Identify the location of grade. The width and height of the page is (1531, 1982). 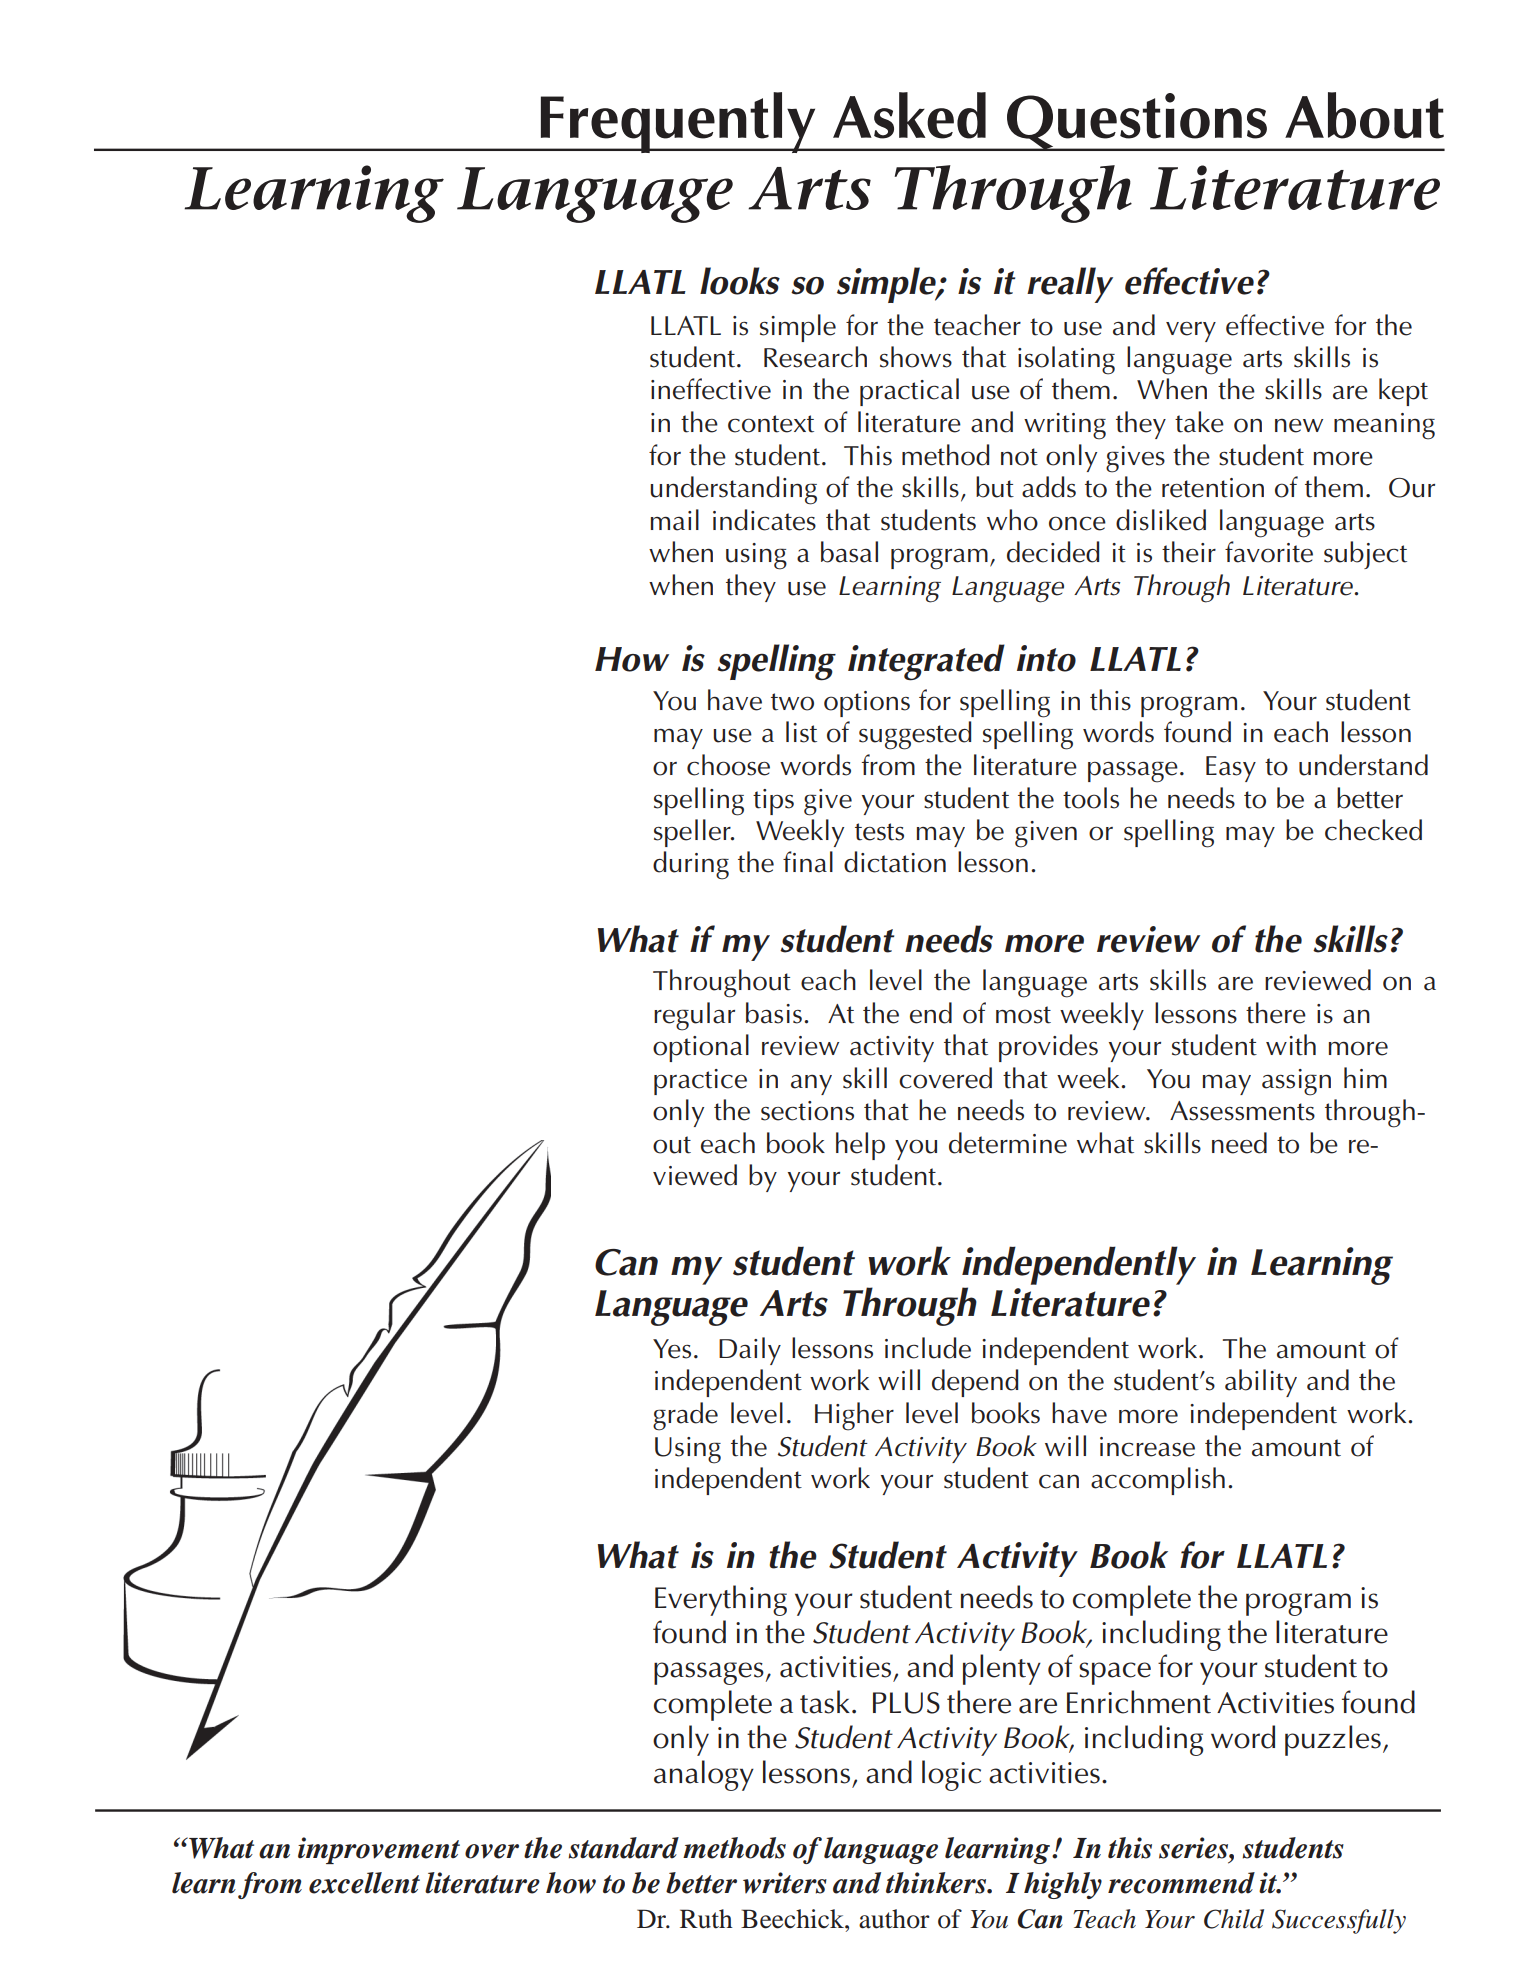
(685, 1416).
